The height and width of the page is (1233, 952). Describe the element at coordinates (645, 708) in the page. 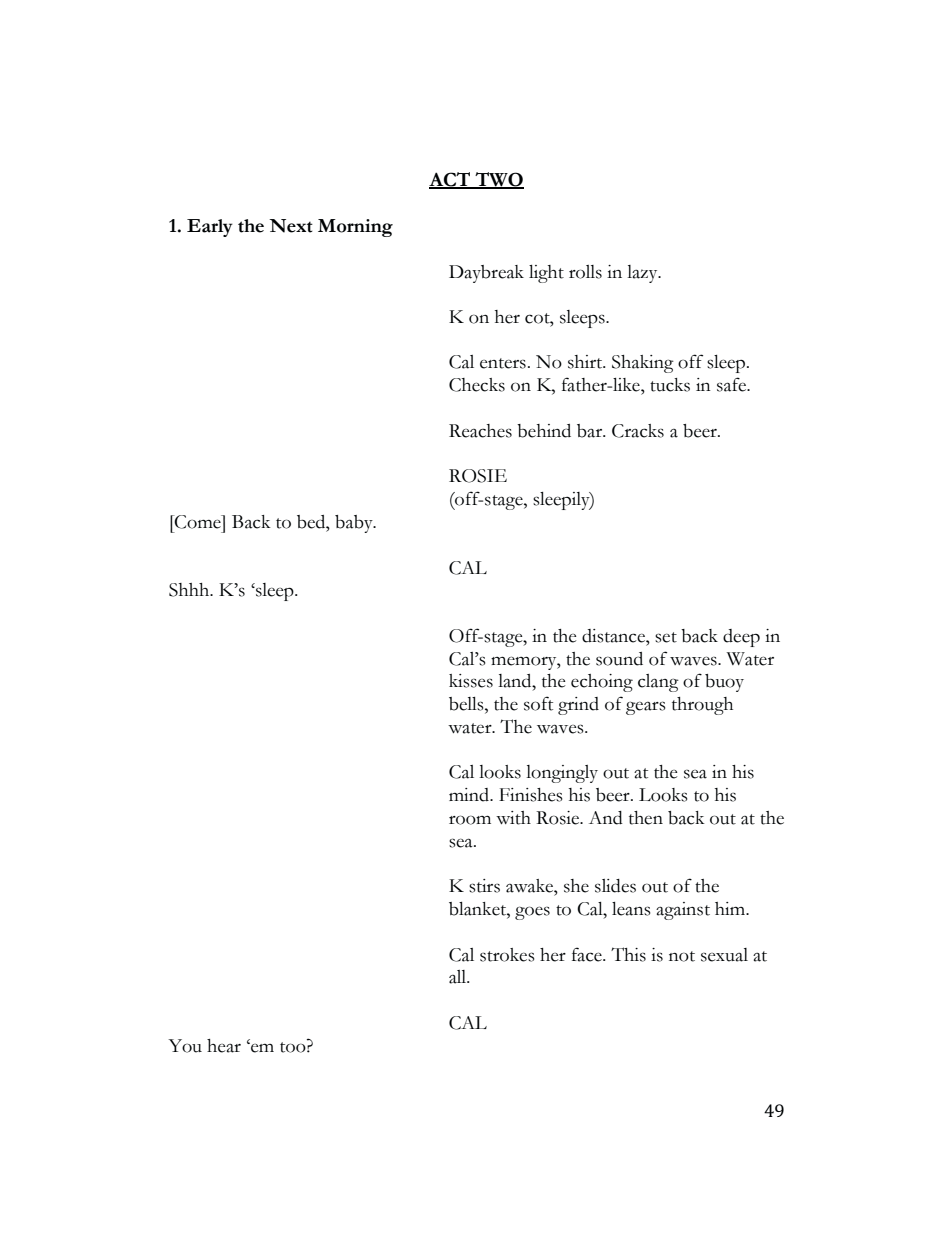

I see `gears` at that location.
